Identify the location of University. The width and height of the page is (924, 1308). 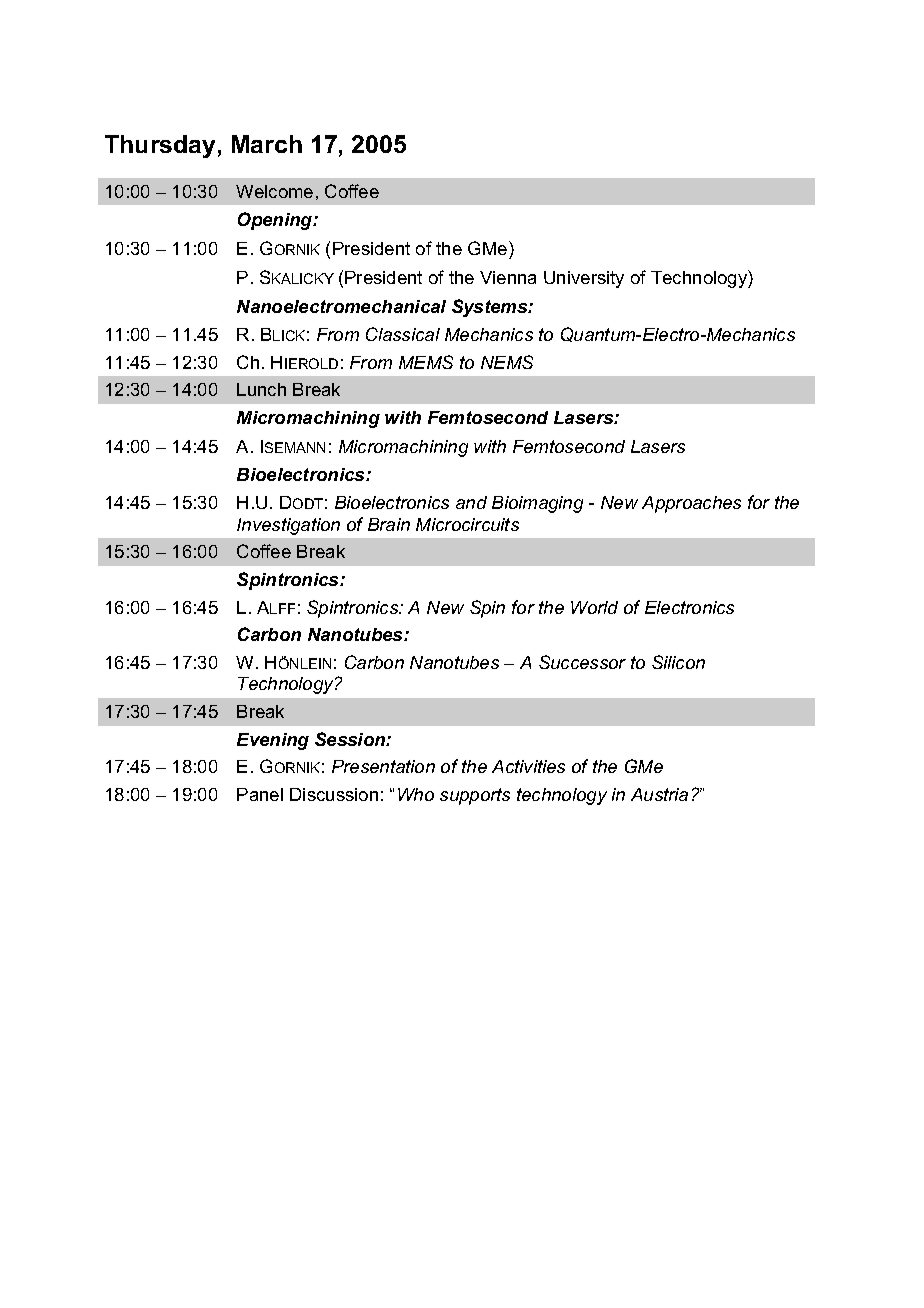
(584, 279).
